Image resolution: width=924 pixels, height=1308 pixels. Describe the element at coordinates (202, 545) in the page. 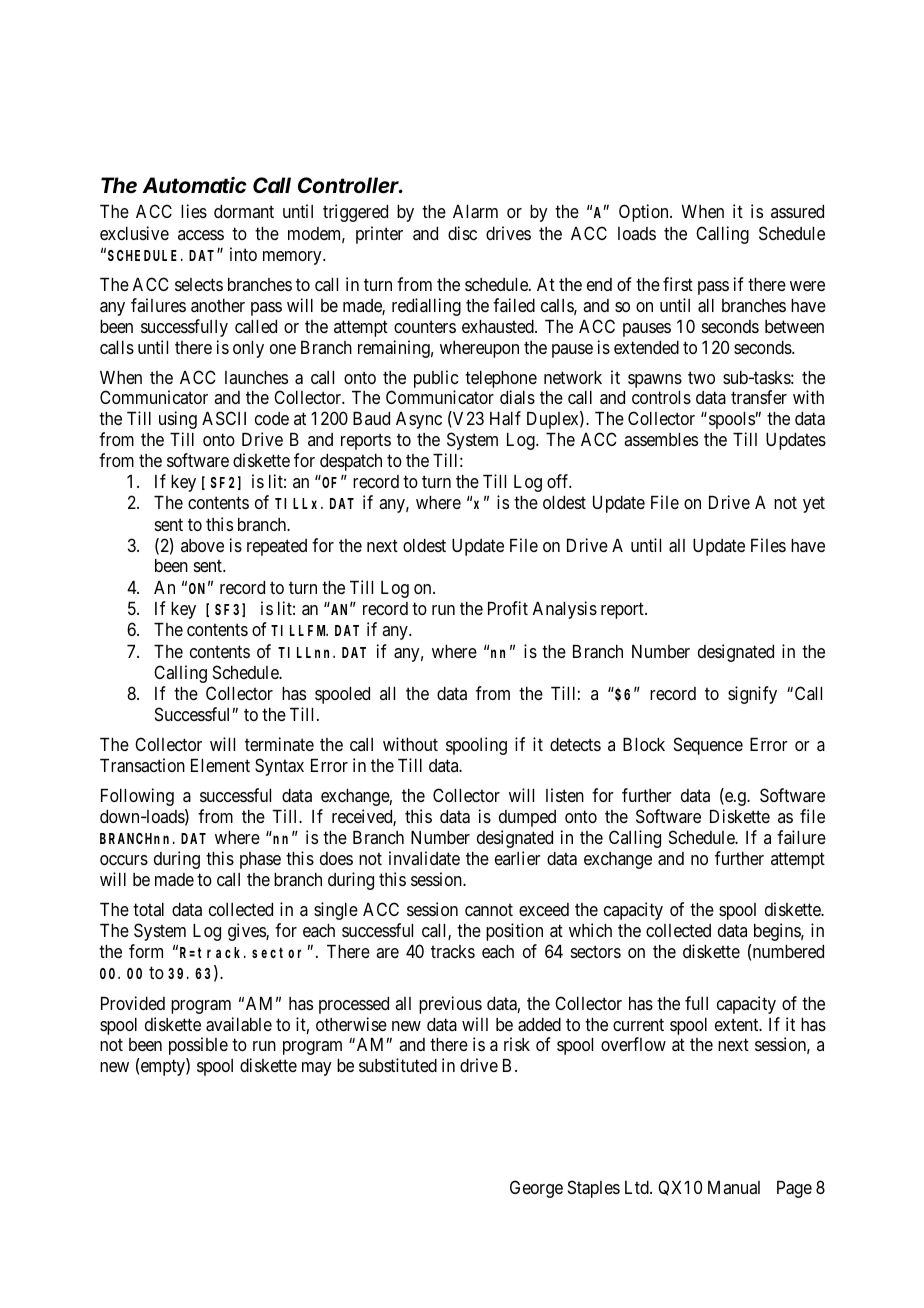

I see `above` at that location.
